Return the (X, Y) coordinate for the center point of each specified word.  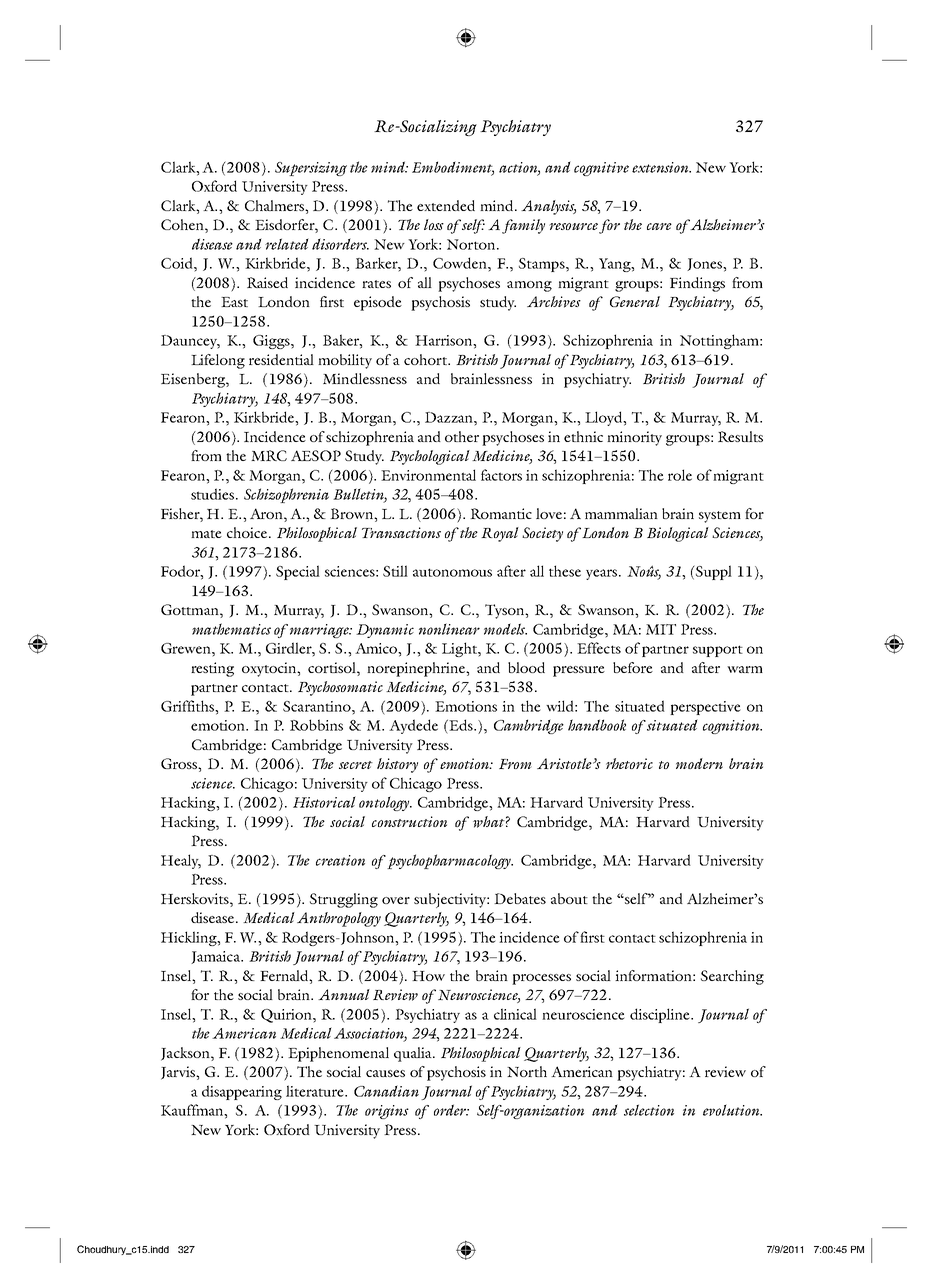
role (680, 475)
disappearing (242, 1092)
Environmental (428, 475)
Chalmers (275, 205)
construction (409, 821)
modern (699, 763)
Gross (180, 763)
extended (446, 205)
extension (661, 167)
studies (214, 494)
